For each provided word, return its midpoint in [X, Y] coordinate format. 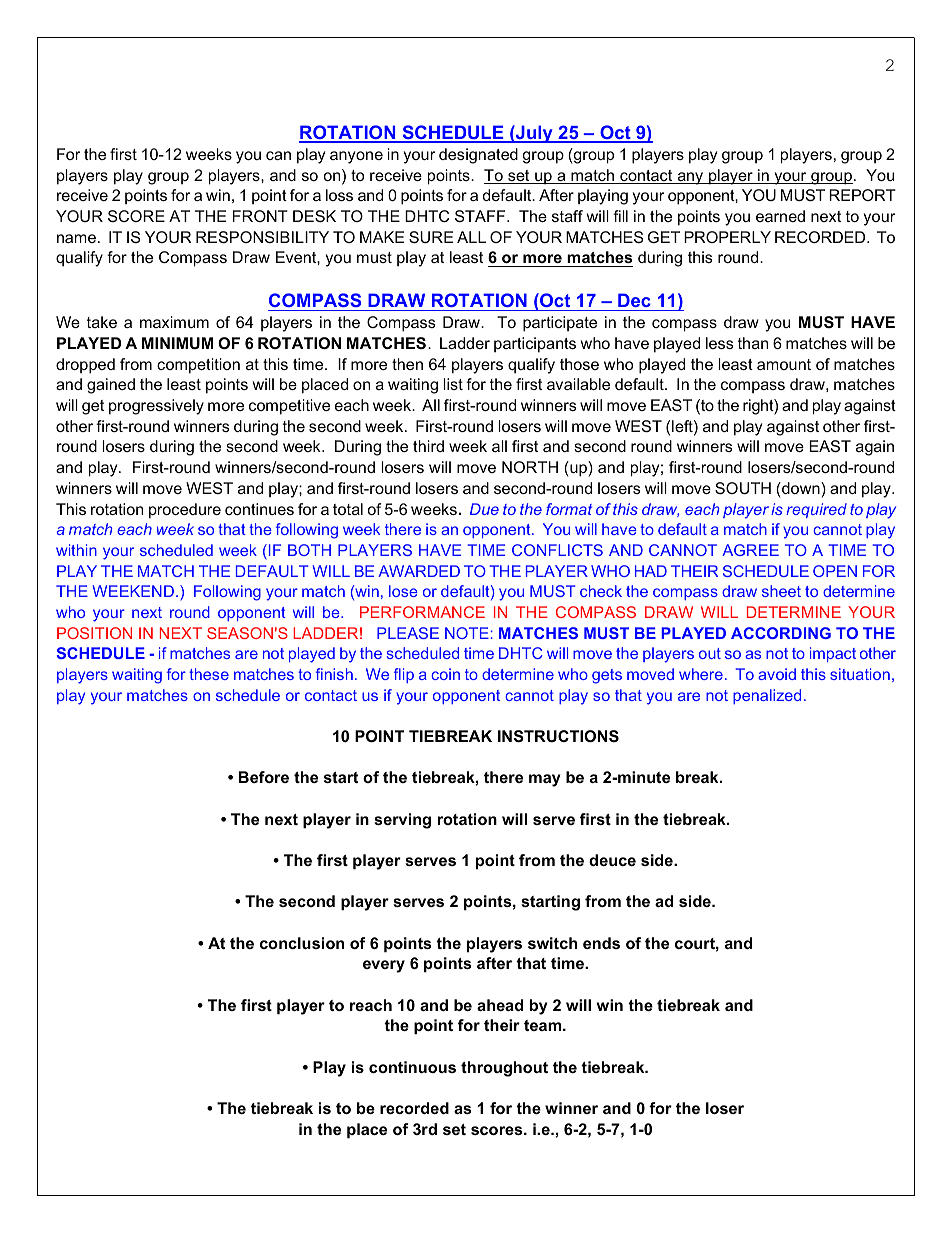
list [453, 384]
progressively [156, 407]
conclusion [302, 943]
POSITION [94, 633]
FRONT [260, 216]
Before [264, 777]
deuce [612, 860]
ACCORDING [781, 633]
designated [478, 156]
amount [784, 364]
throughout [504, 1069]
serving [402, 821]
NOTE [467, 633]
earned [780, 216]
